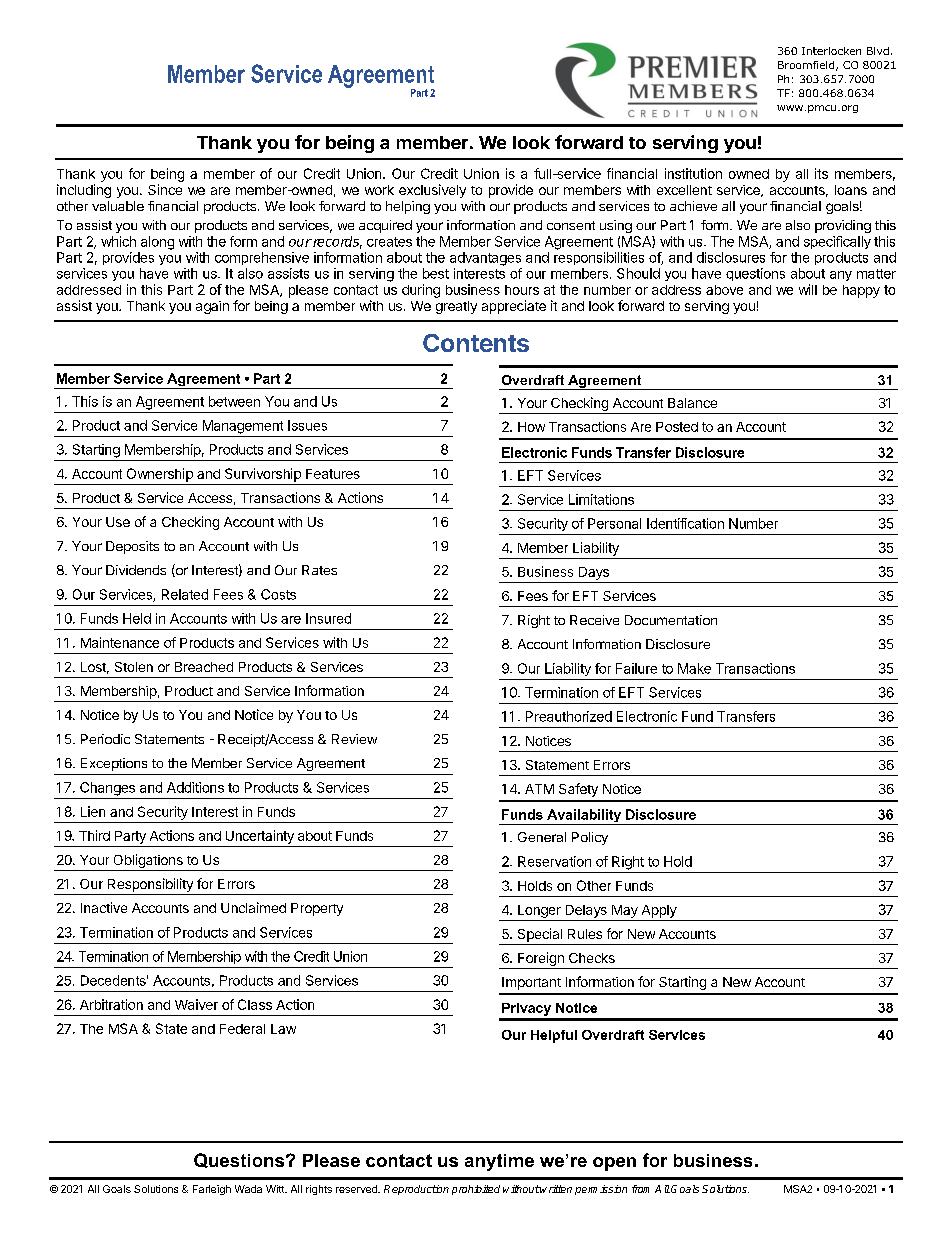 The width and height of the screenshot is (952, 1233). Describe the element at coordinates (659, 911) in the screenshot. I see `Apply` at that location.
